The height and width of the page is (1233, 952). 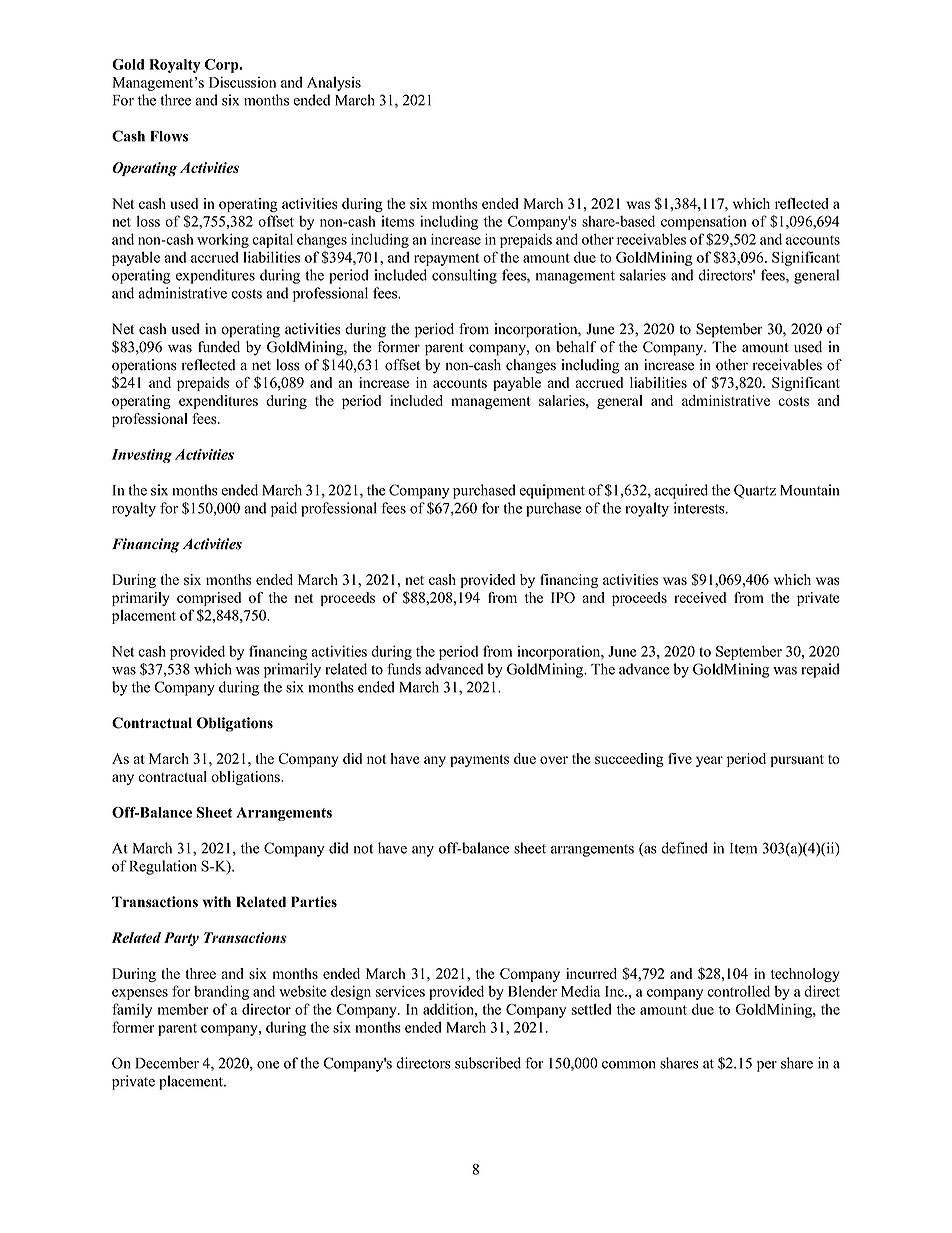 What do you see at coordinates (334, 83) in the page?
I see `Analysis` at bounding box center [334, 83].
